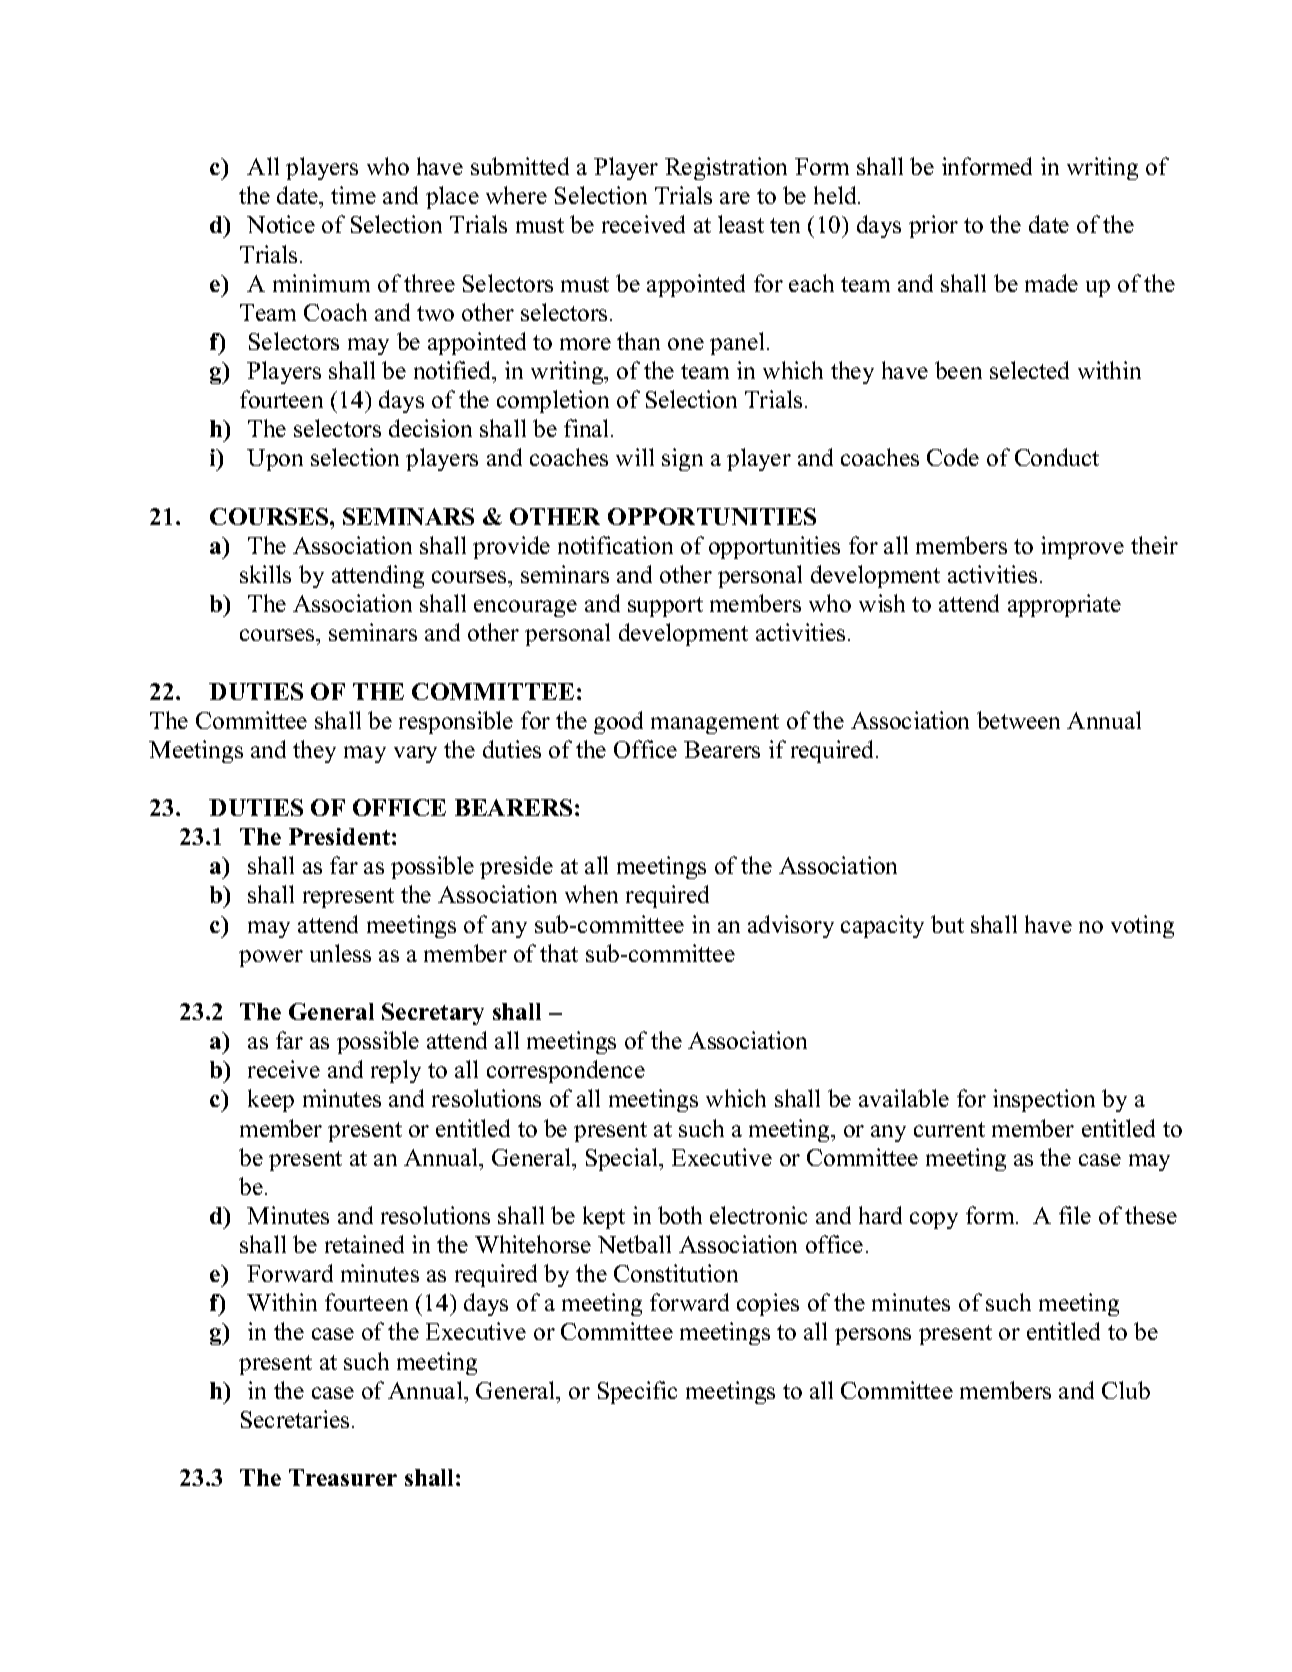 This image has width=1292, height=1672. Describe the element at coordinates (415, 754) in the image. I see `vary` at that location.
